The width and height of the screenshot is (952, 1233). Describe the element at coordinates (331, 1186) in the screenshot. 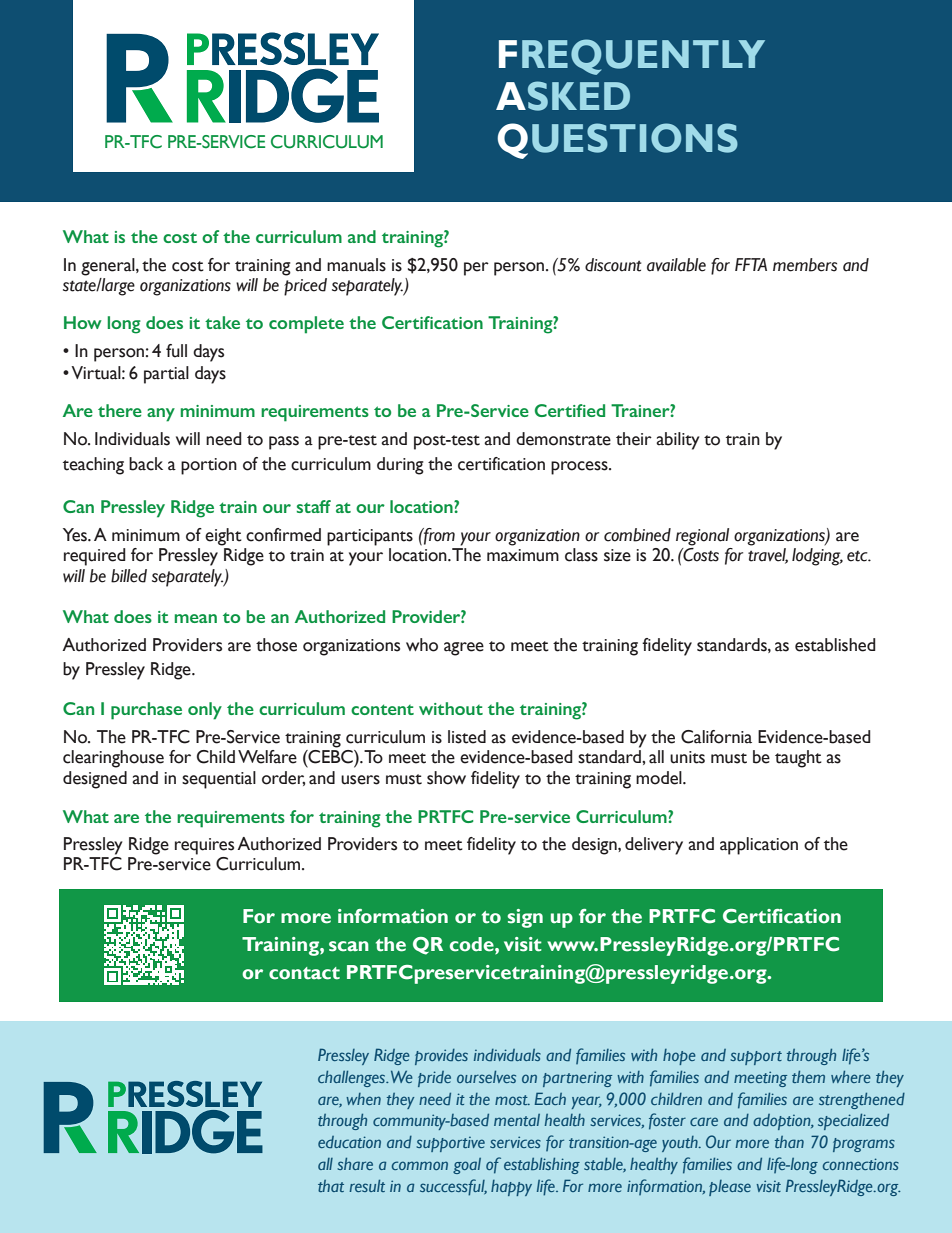

I see `that` at that location.
